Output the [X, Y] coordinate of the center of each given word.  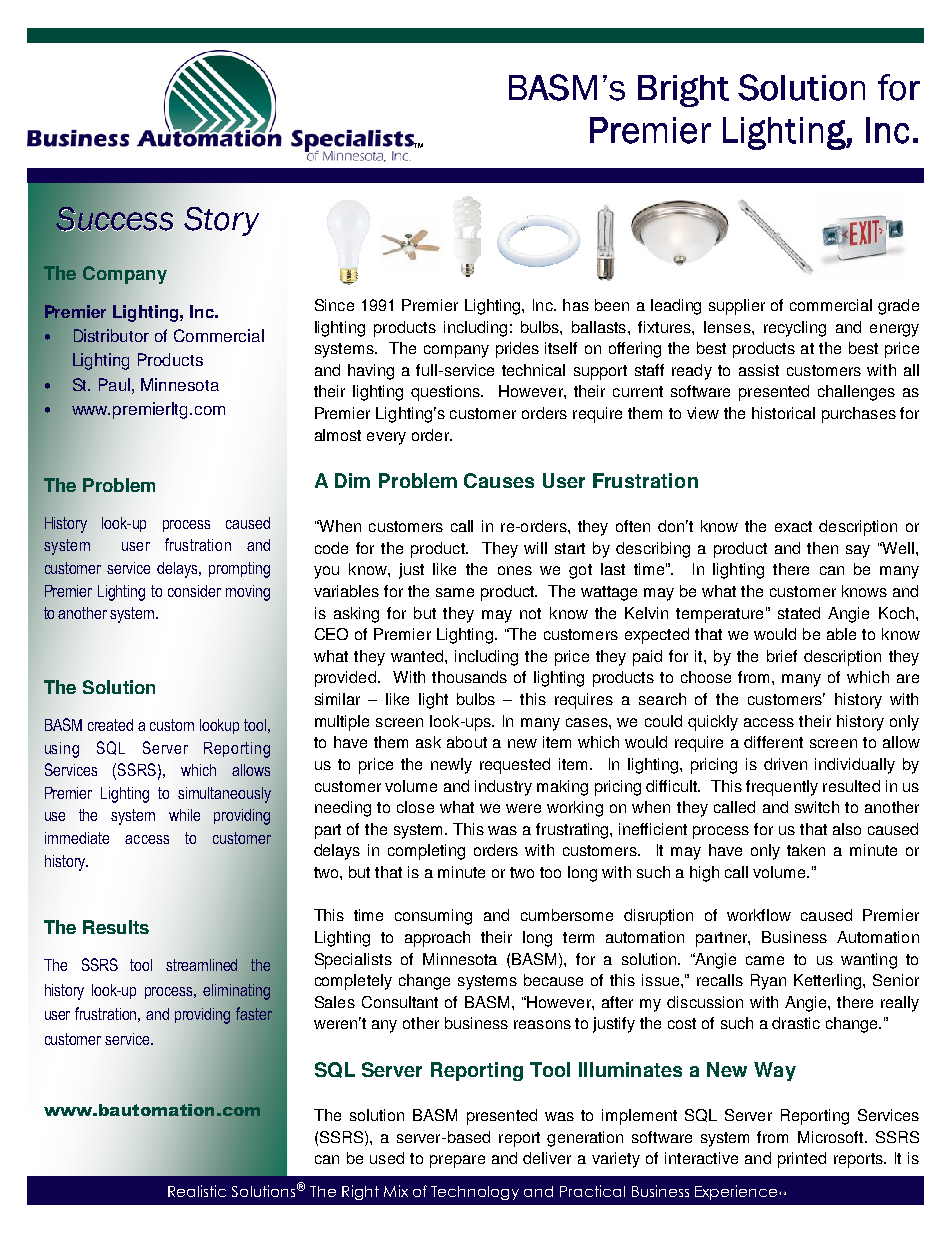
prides [517, 350]
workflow [759, 915]
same [455, 592]
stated [799, 613]
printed [802, 1160]
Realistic [197, 1191]
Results [116, 927]
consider [194, 591]
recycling [795, 329]
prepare [457, 1161]
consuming [433, 917]
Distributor [111, 335]
